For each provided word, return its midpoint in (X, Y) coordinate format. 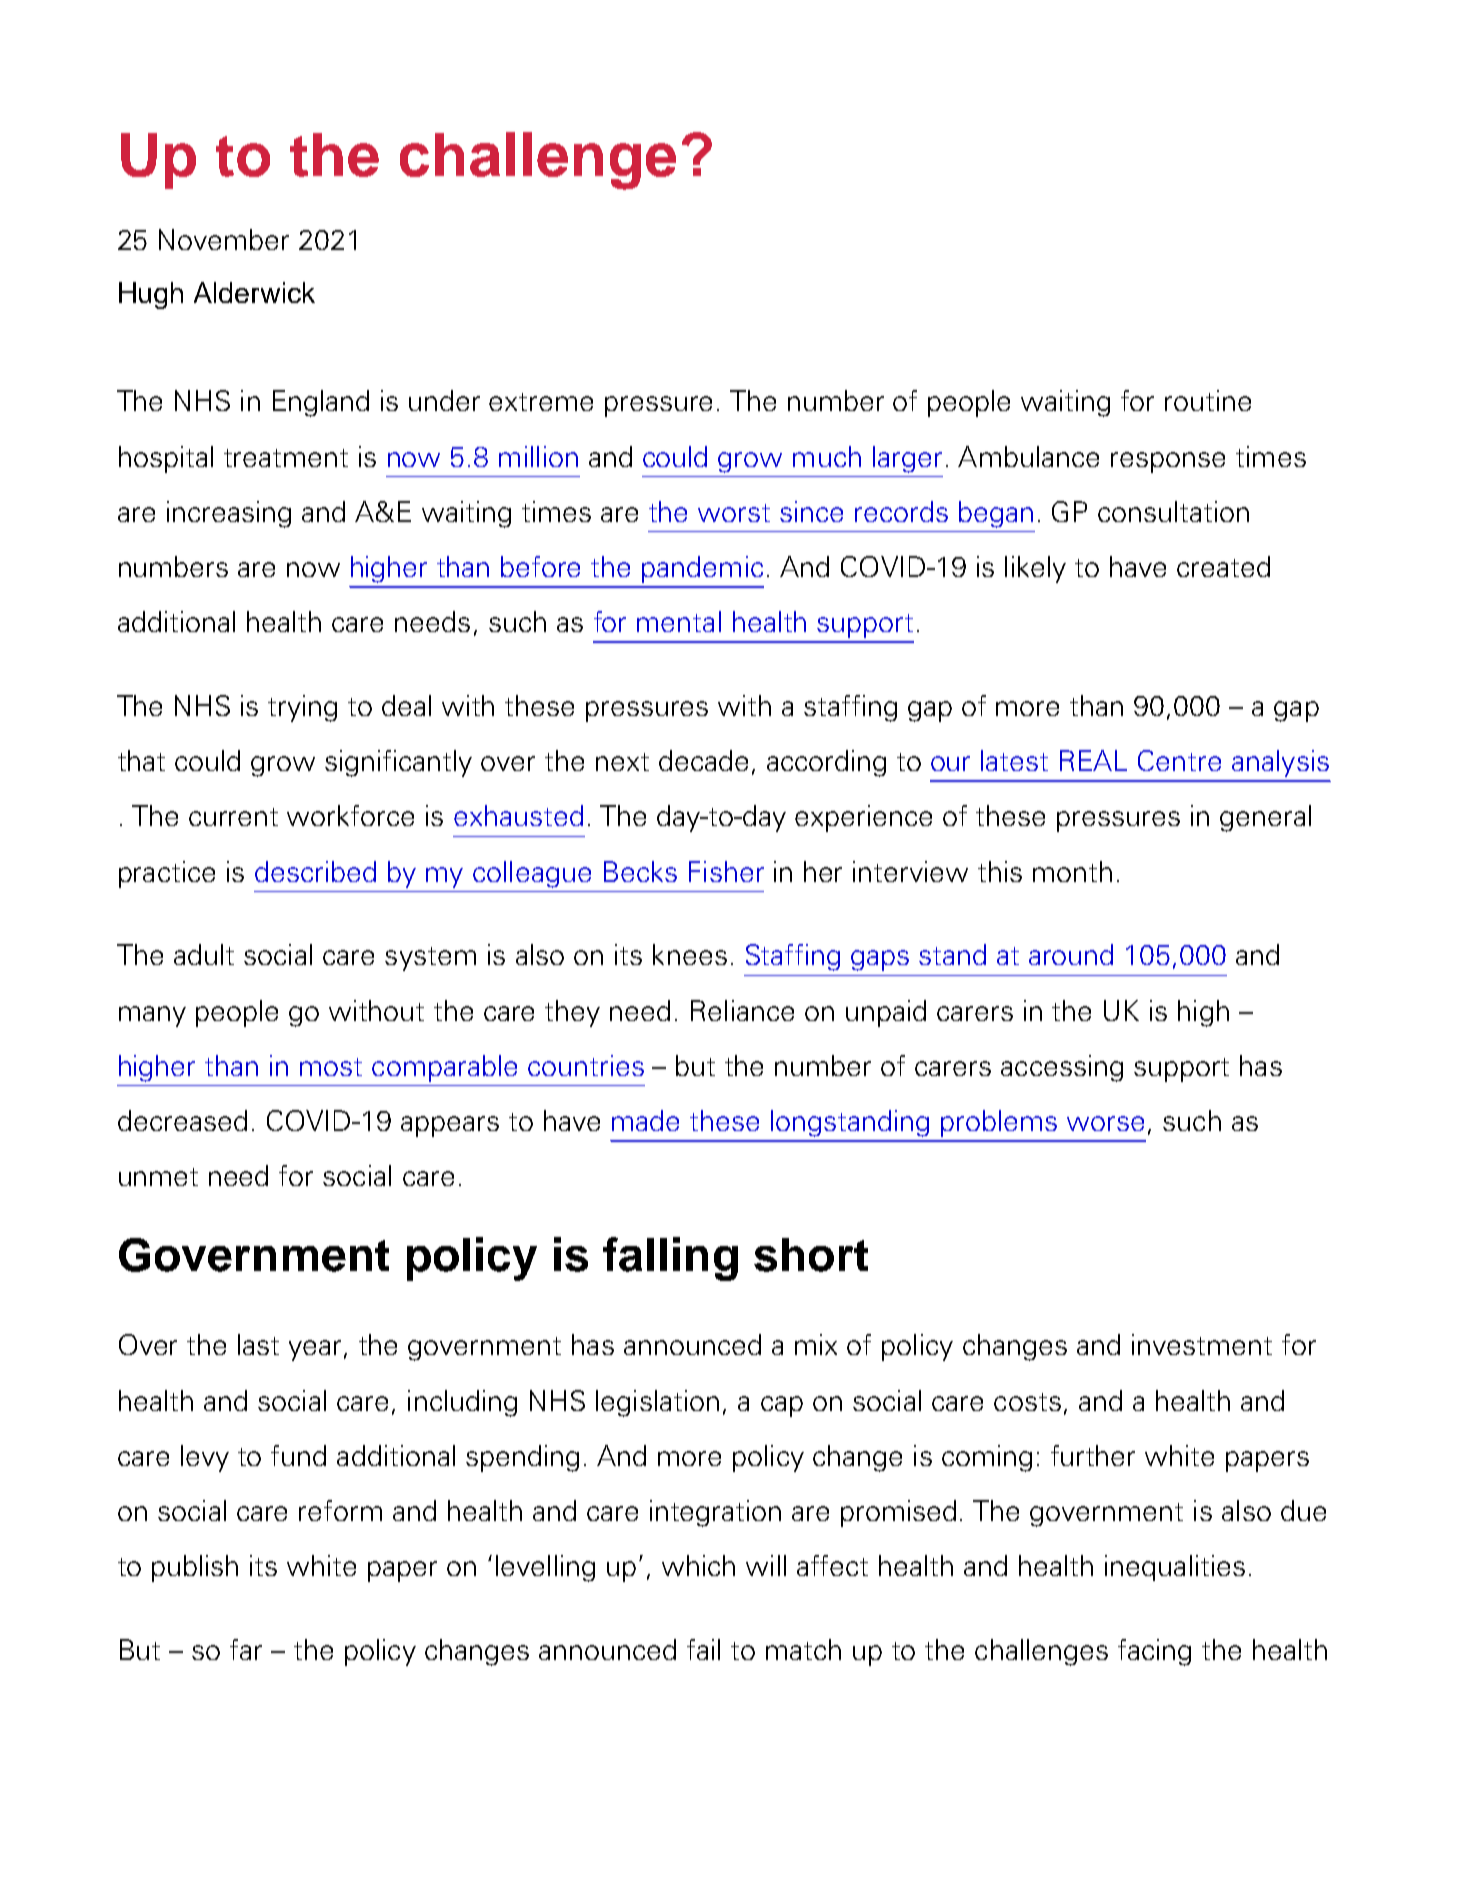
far (246, 1649)
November (224, 239)
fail (703, 1649)
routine (1208, 400)
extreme (541, 402)
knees (690, 954)
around (1071, 954)
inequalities (1175, 1568)
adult (204, 954)
